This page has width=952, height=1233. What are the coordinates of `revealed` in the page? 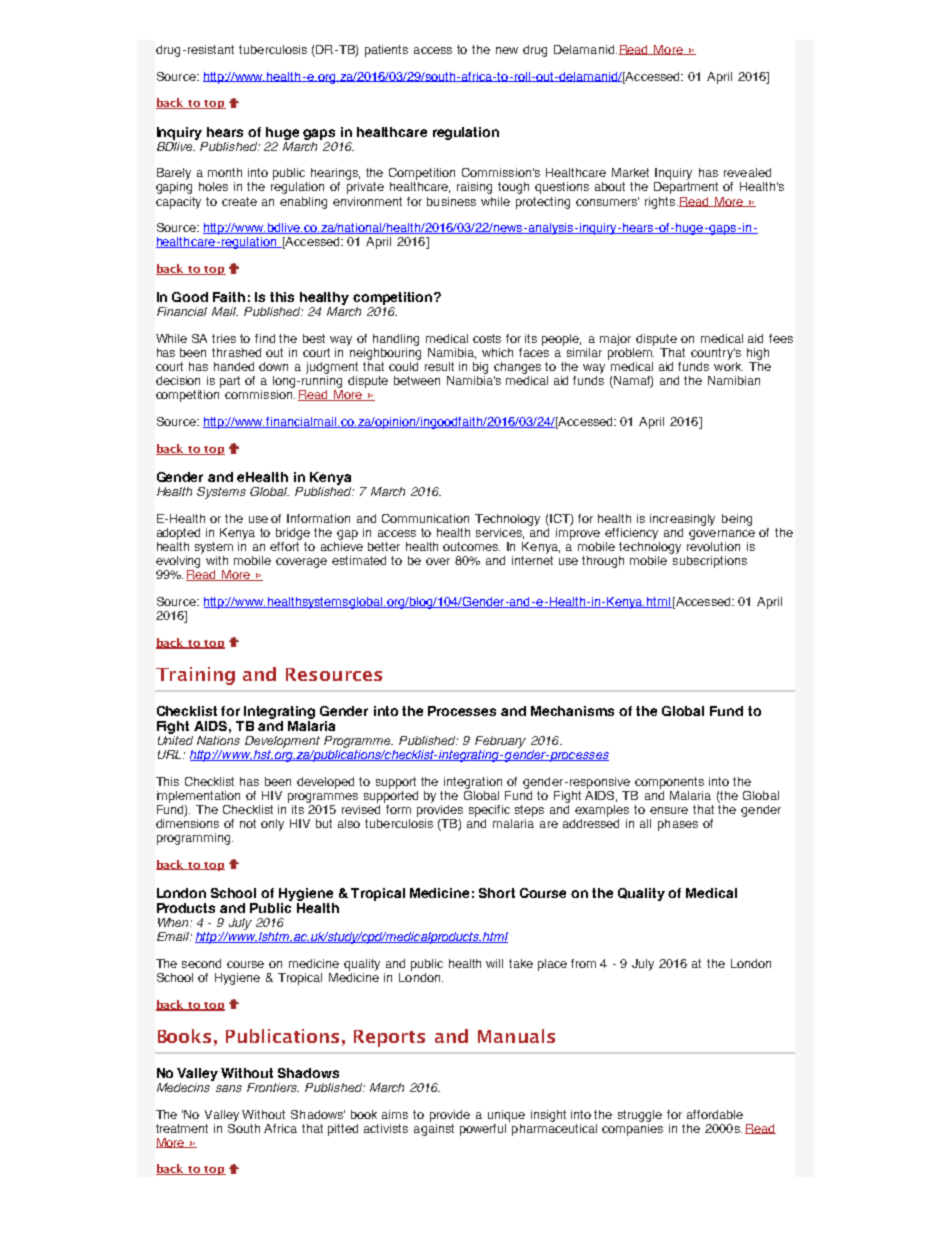 It's located at (747, 172).
